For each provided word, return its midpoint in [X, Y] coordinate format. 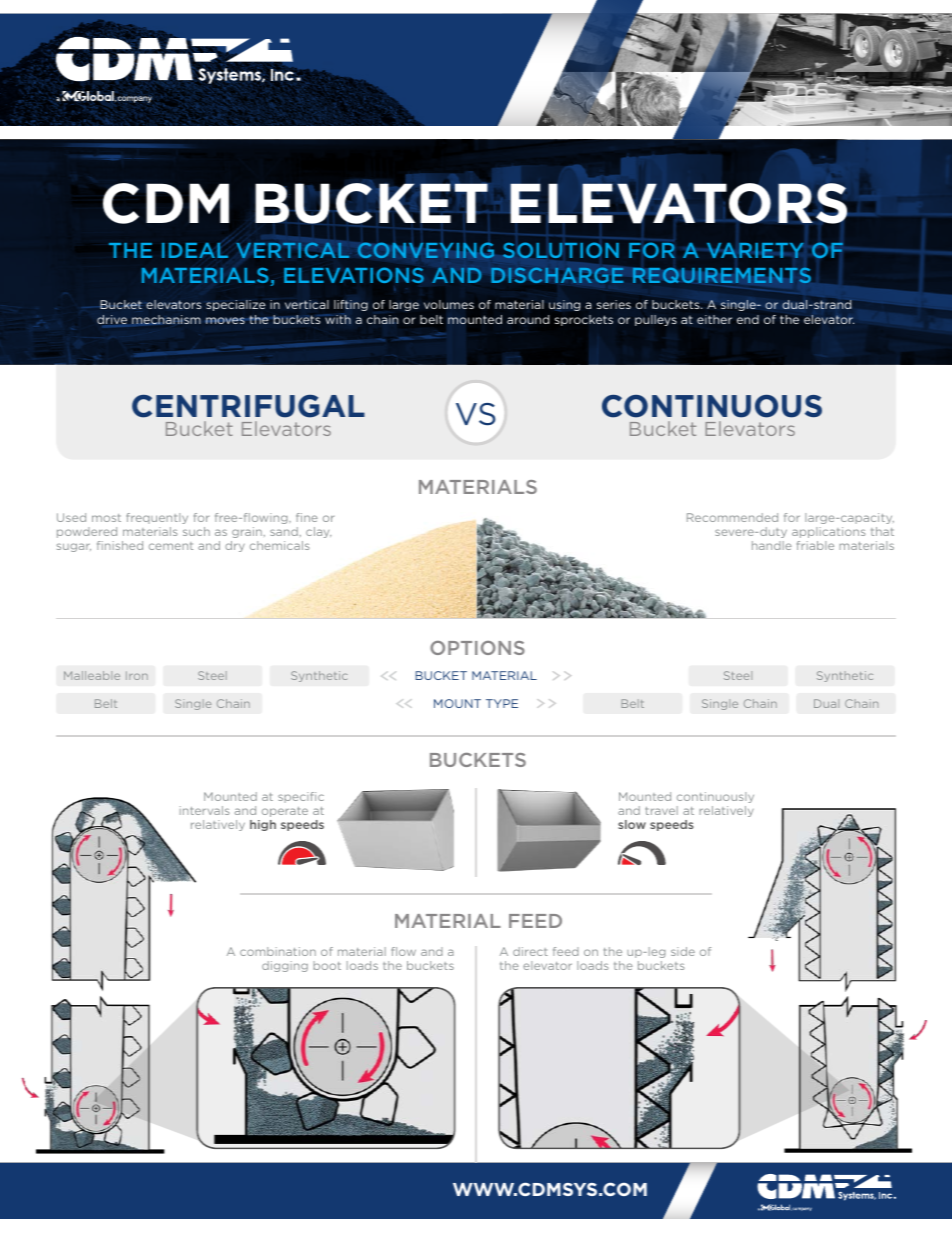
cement [171, 546]
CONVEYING [426, 250]
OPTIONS [477, 648]
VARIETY [755, 250]
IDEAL [195, 250]
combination [278, 951]
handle [772, 545]
